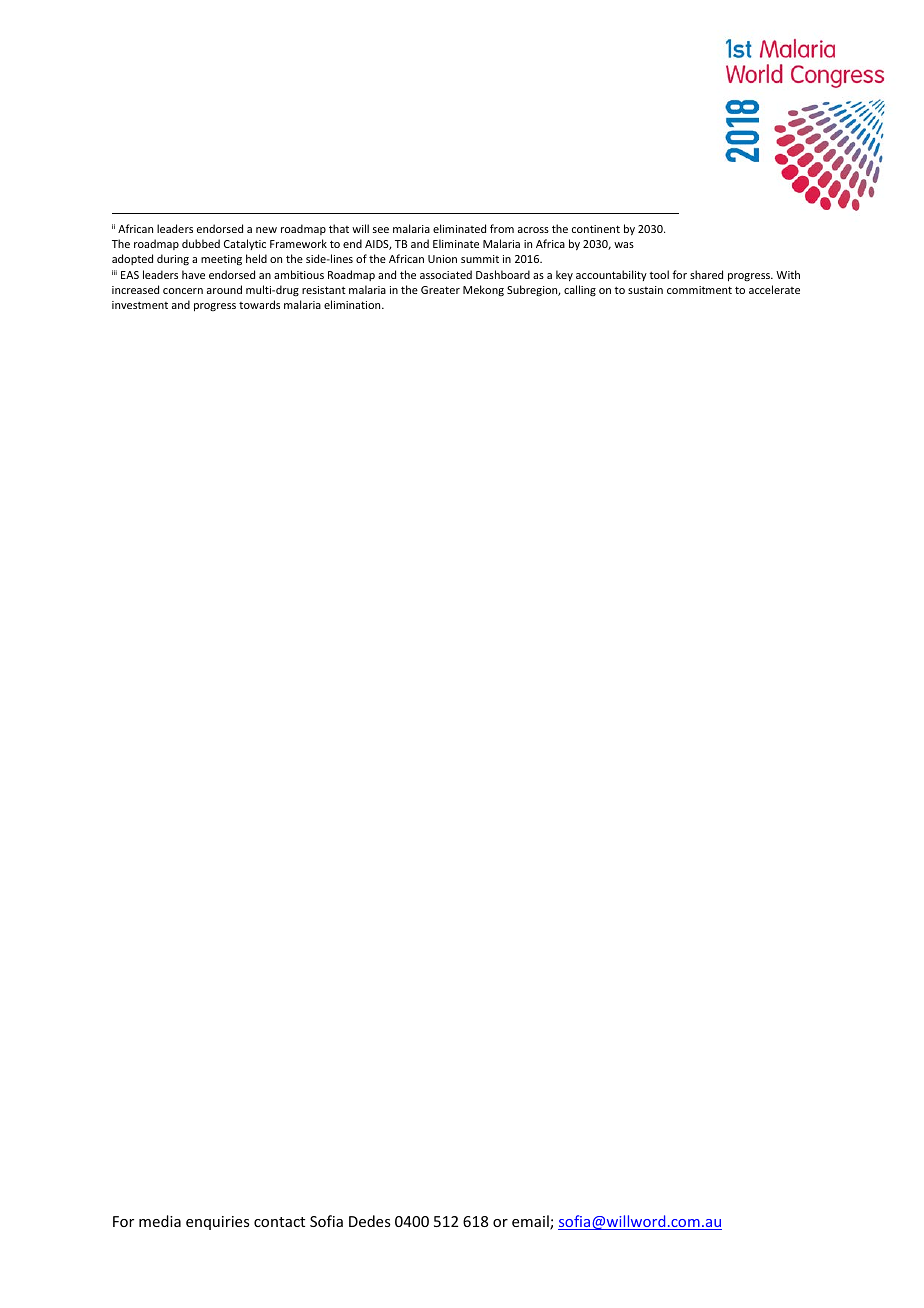  Describe the element at coordinates (442, 259) in the document. I see `Union` at that location.
